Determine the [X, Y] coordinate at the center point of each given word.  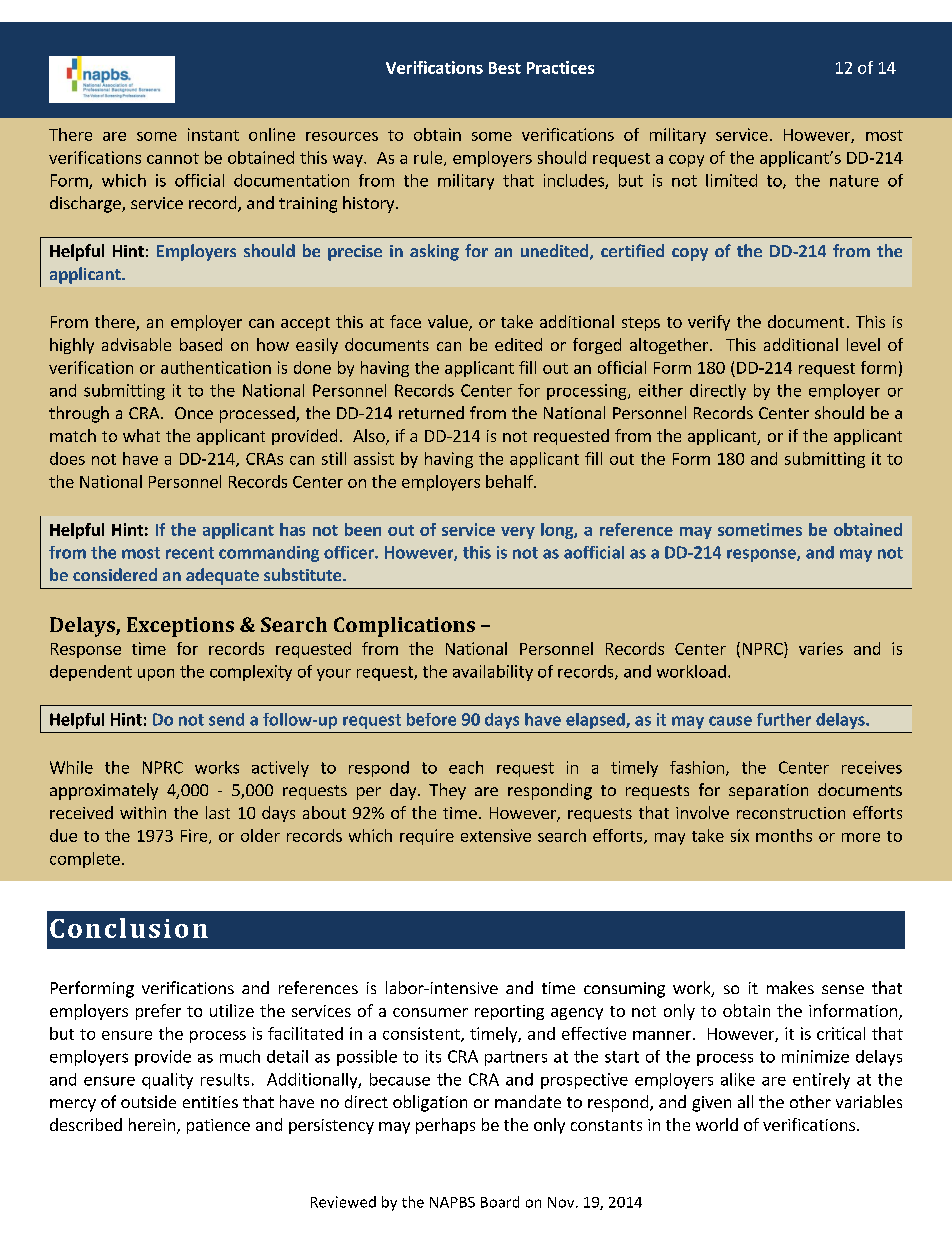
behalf [510, 481]
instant [213, 134]
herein [152, 1124]
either [661, 390]
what [141, 435]
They [447, 791]
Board [500, 1202]
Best [505, 68]
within [143, 812]
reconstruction [791, 813]
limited [731, 180]
